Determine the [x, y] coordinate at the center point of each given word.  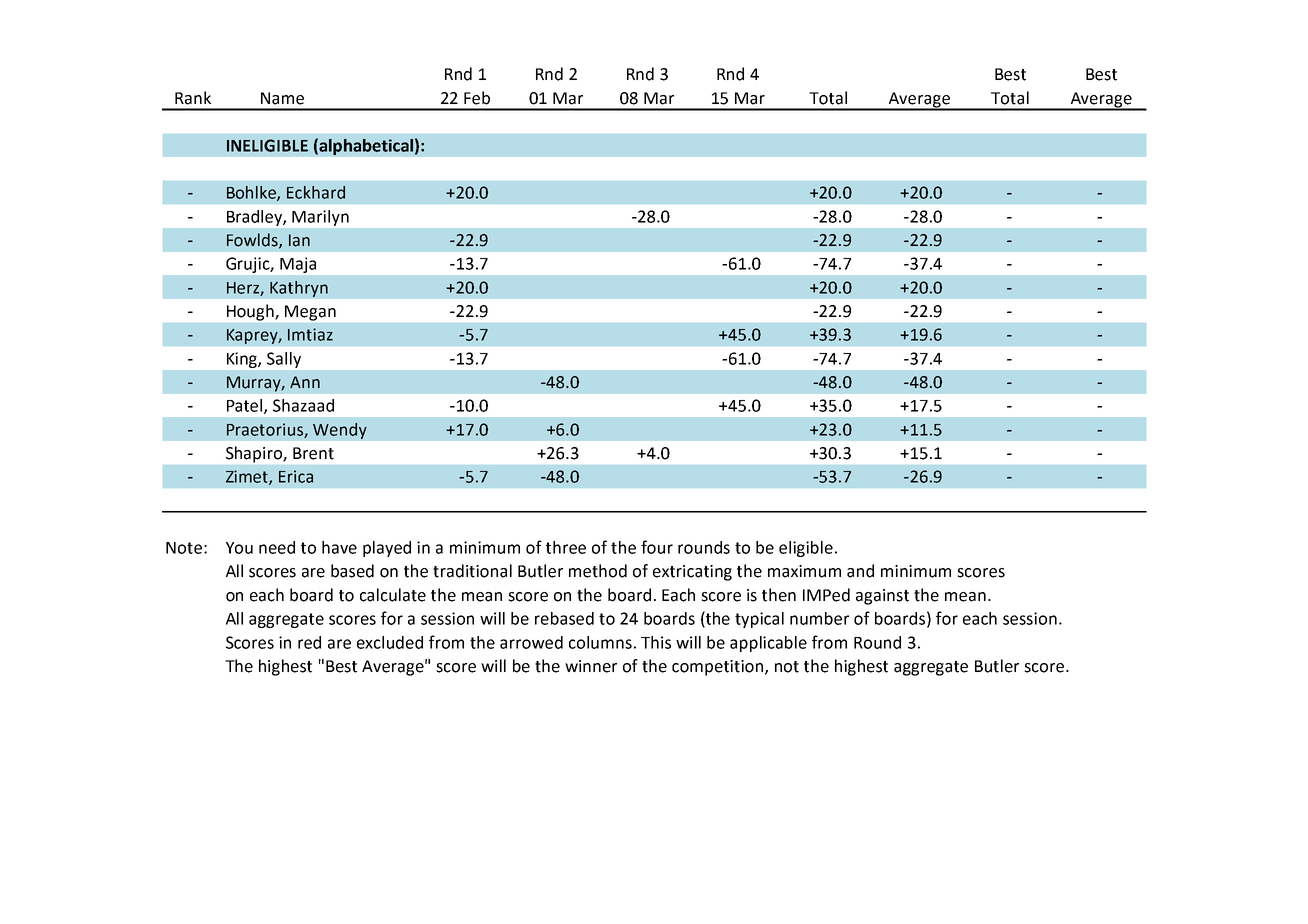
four [657, 547]
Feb [477, 98]
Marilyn [320, 218]
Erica [296, 476]
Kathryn [299, 289]
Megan [310, 313]
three [566, 547]
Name [282, 98]
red [309, 642]
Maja [298, 265]
